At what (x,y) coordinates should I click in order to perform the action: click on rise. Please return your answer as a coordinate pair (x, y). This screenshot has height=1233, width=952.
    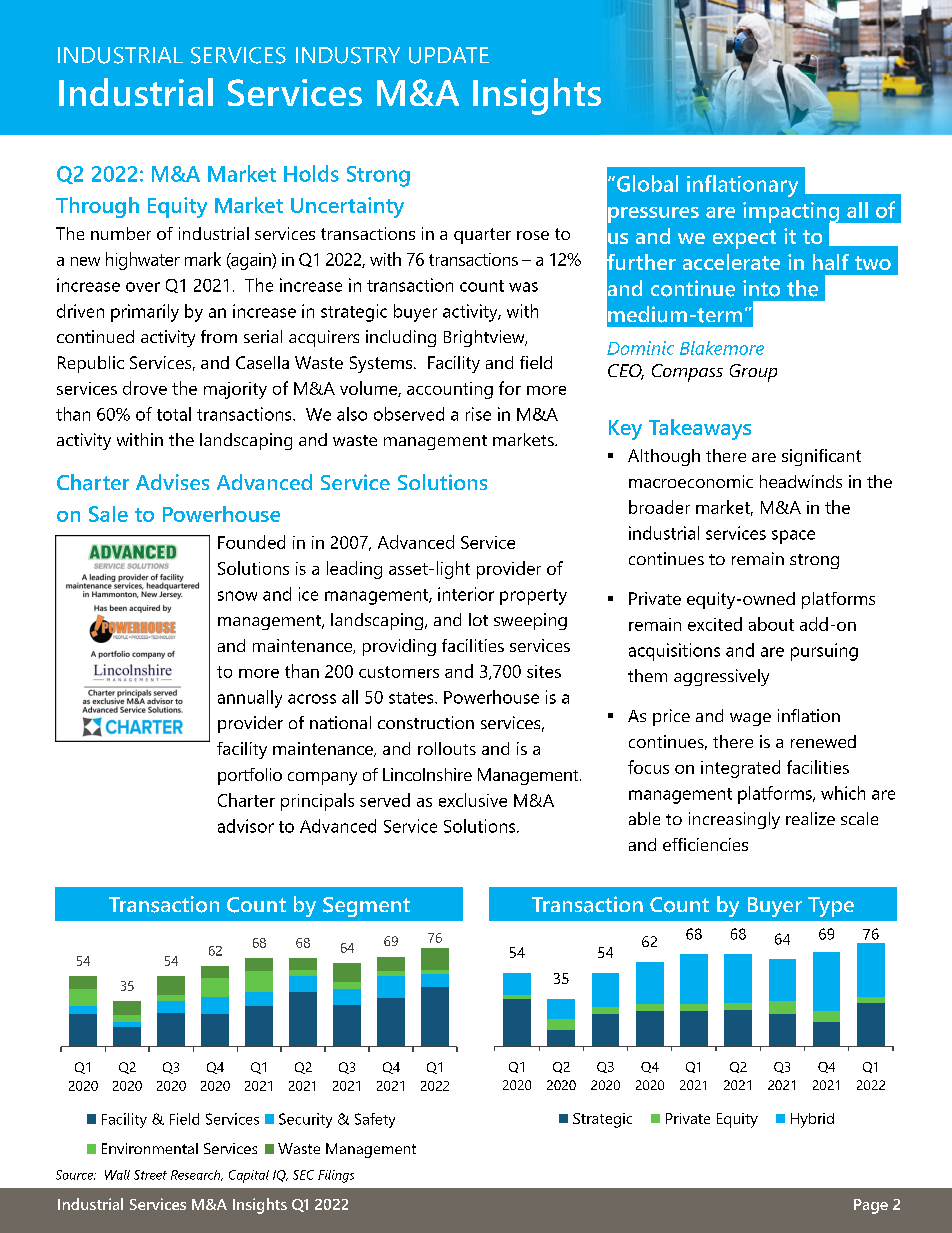
    Looking at the image, I should click on (478, 414).
